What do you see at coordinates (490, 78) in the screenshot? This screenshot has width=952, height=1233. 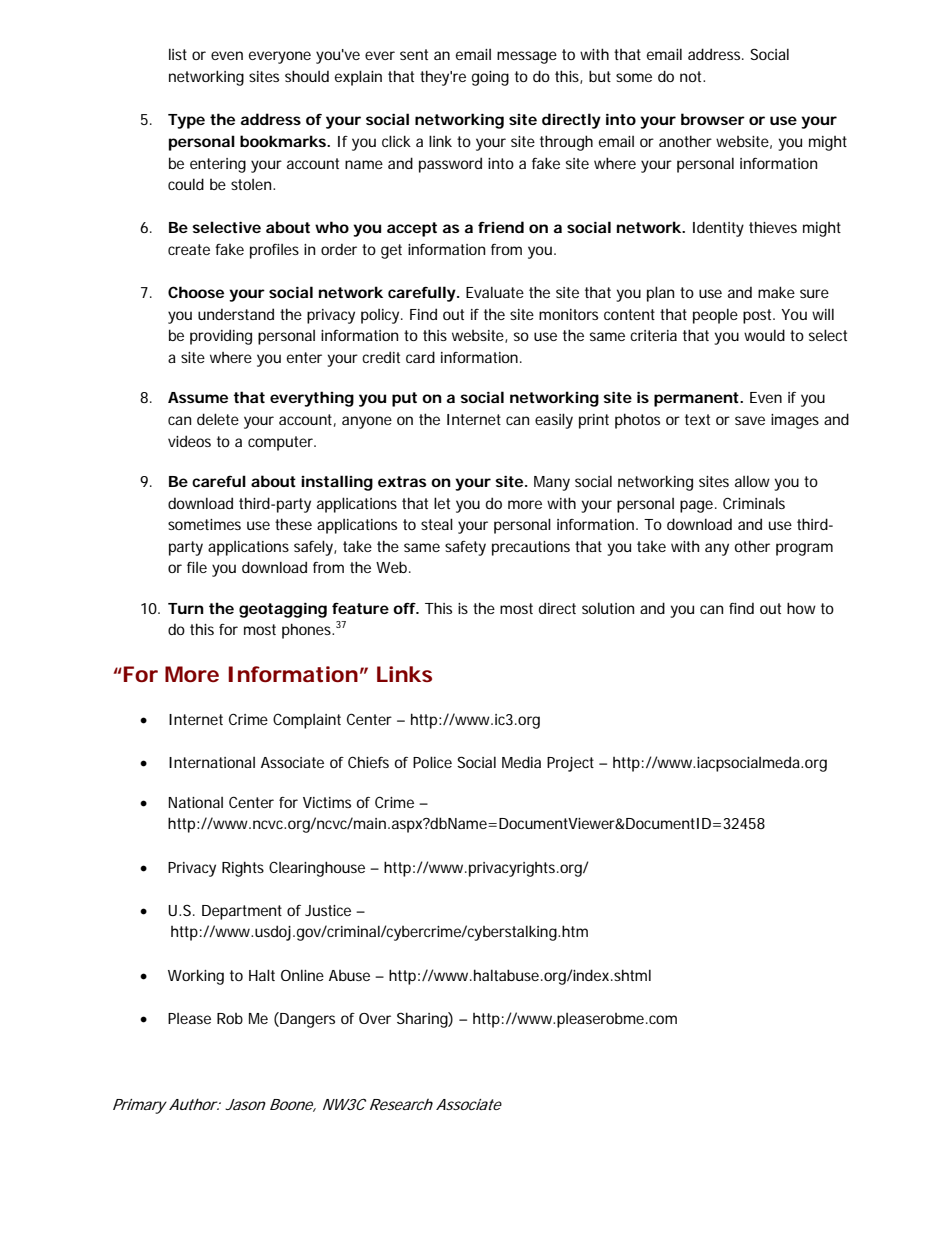 I see `going` at bounding box center [490, 78].
